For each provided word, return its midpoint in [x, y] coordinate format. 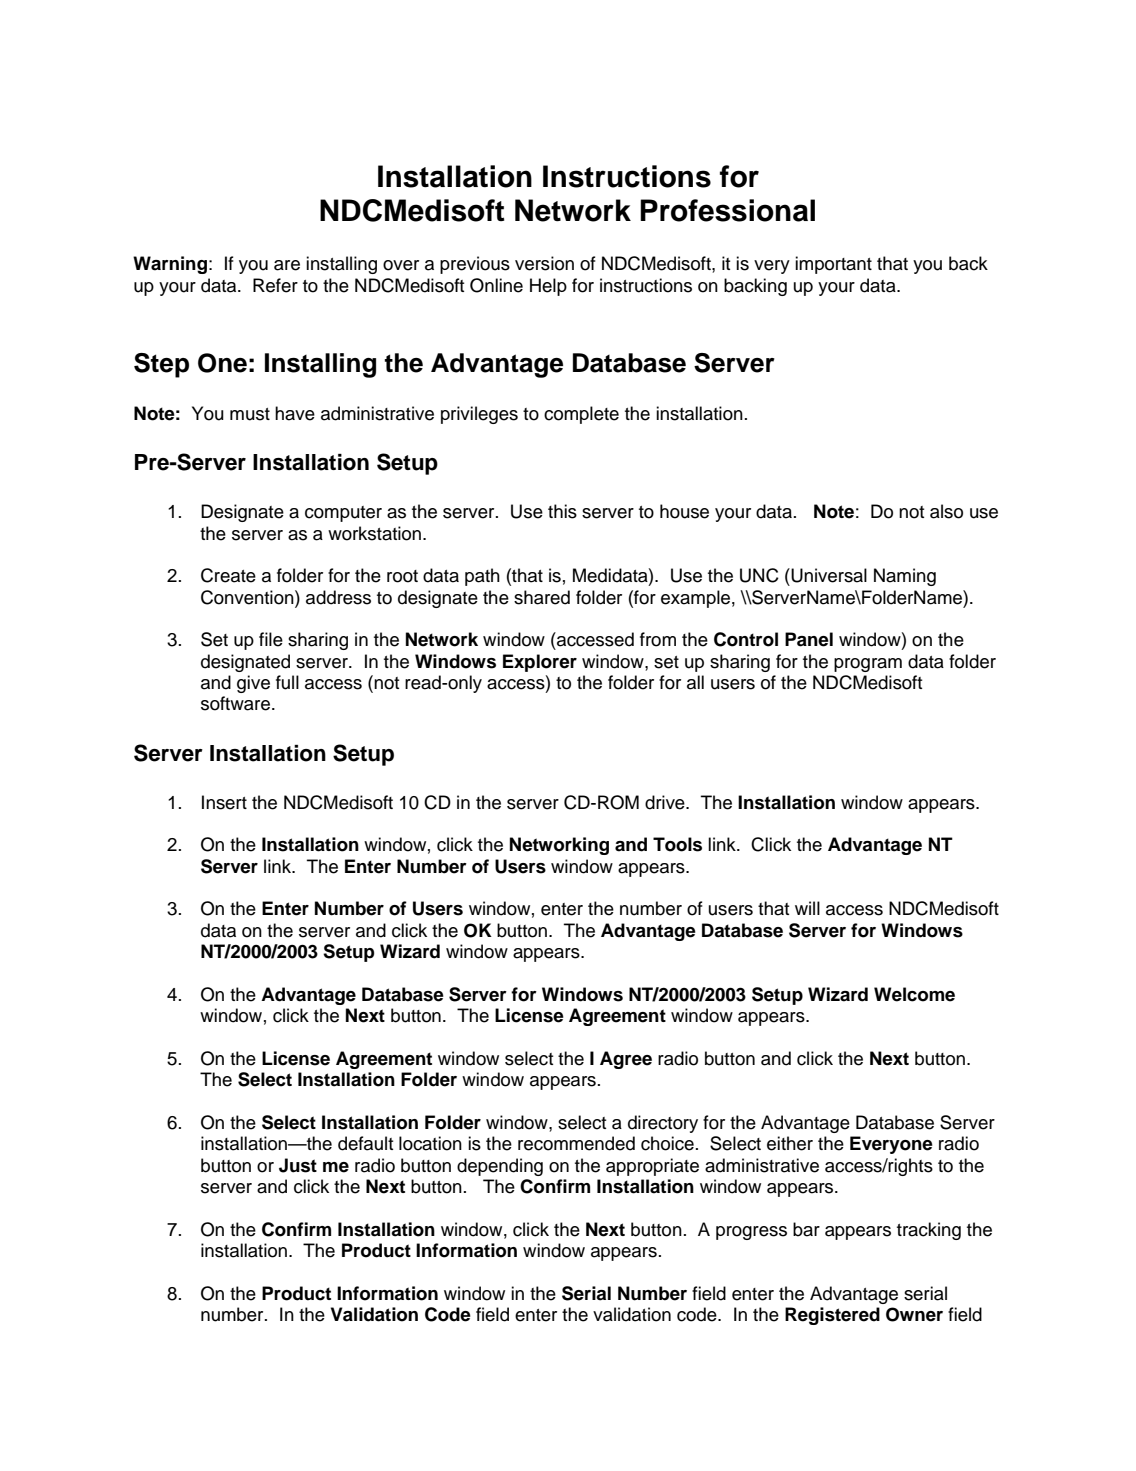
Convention [248, 597]
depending [500, 1167]
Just [298, 1165]
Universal [828, 575]
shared [542, 597]
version [544, 263]
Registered [832, 1316]
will [807, 908]
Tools [677, 844]
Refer [275, 285]
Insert [224, 802]
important [833, 265]
